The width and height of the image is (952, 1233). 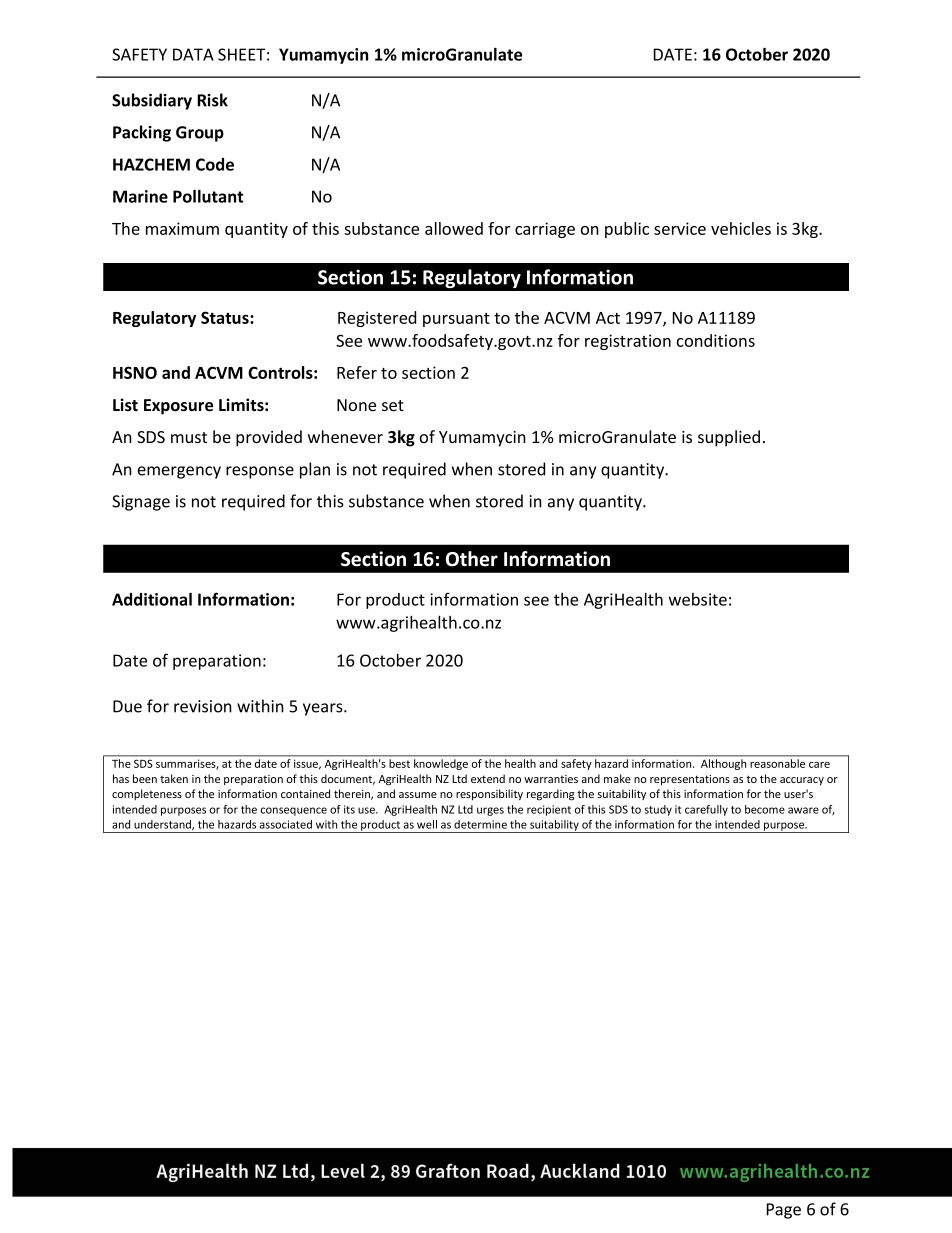 What do you see at coordinates (741, 228) in the image?
I see `vehicles` at bounding box center [741, 228].
